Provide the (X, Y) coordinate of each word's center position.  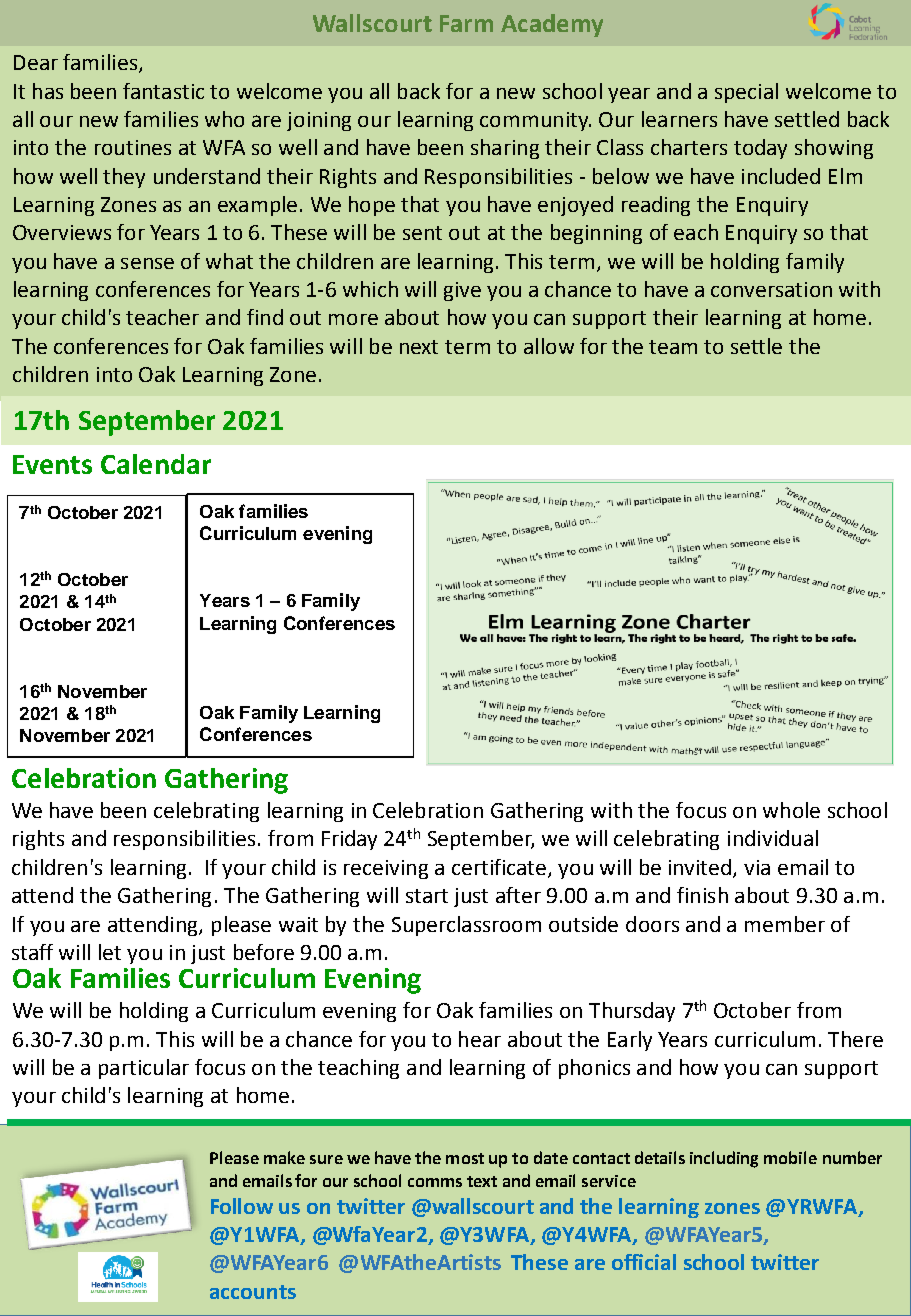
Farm (466, 23)
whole (791, 810)
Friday (349, 840)
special (746, 93)
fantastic (163, 91)
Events (52, 464)
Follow (242, 1206)
